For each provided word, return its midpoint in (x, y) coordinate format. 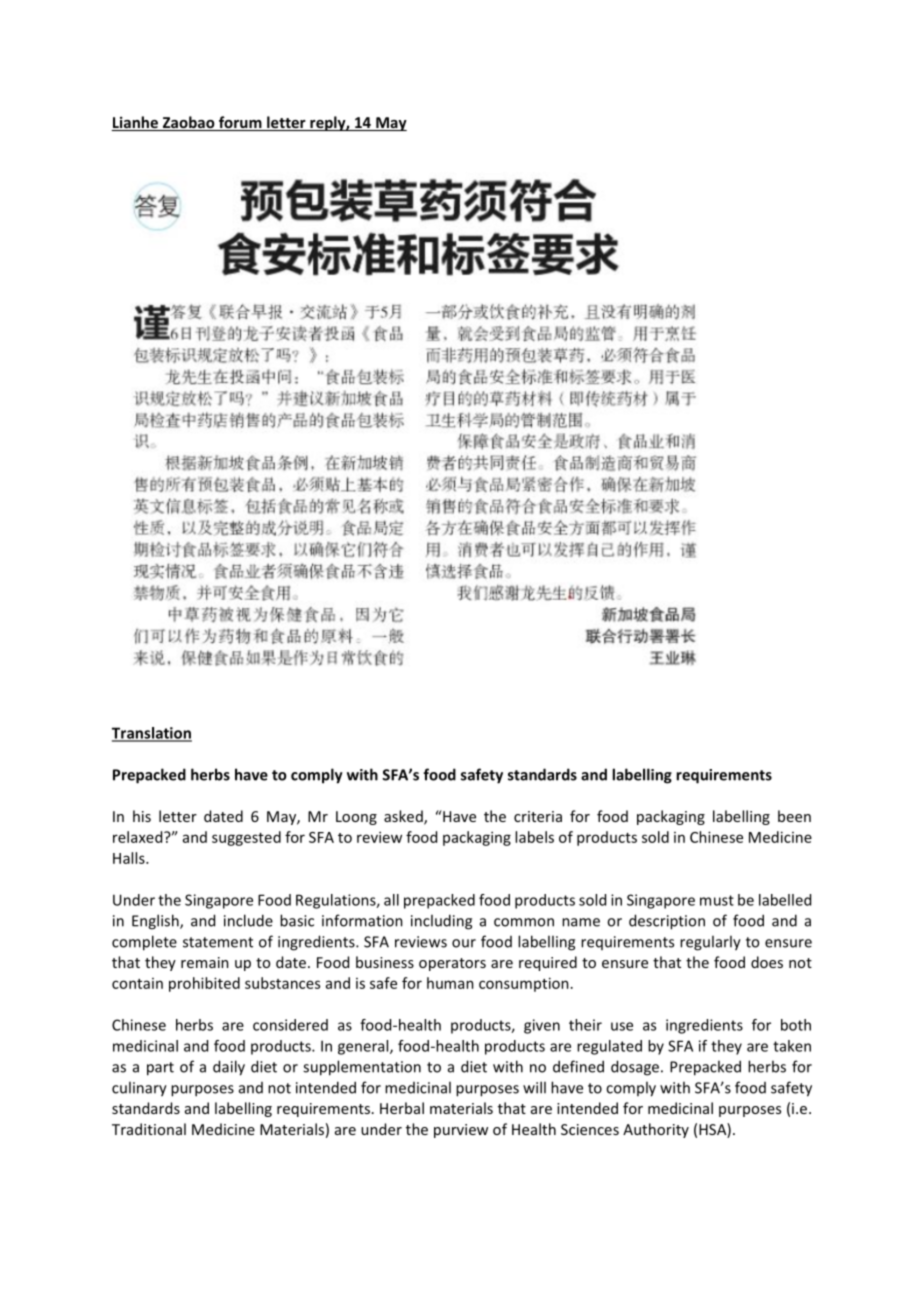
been (794, 816)
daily (229, 1068)
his (142, 816)
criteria (538, 816)
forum (240, 123)
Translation (152, 734)
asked (404, 817)
